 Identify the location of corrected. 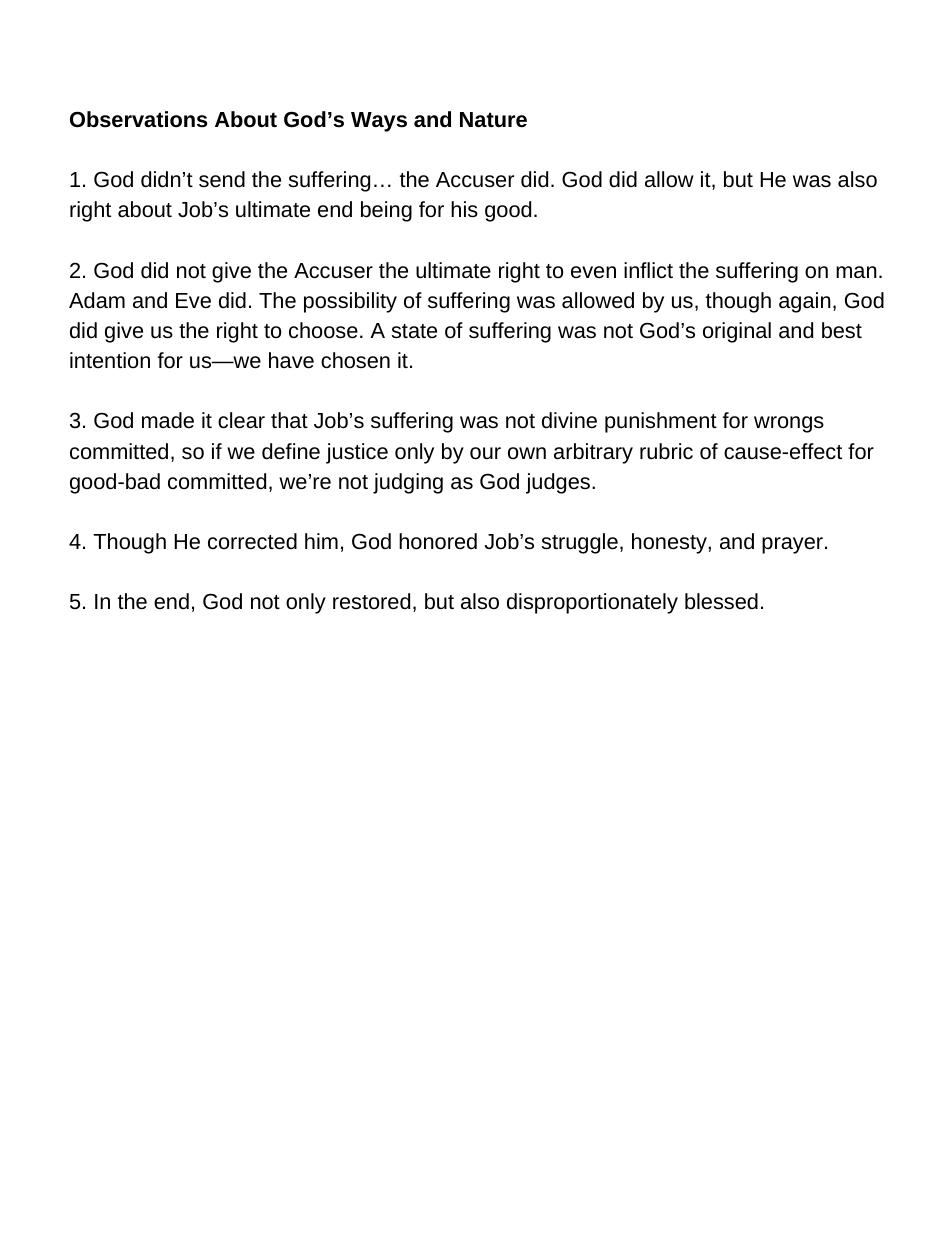
(252, 541).
